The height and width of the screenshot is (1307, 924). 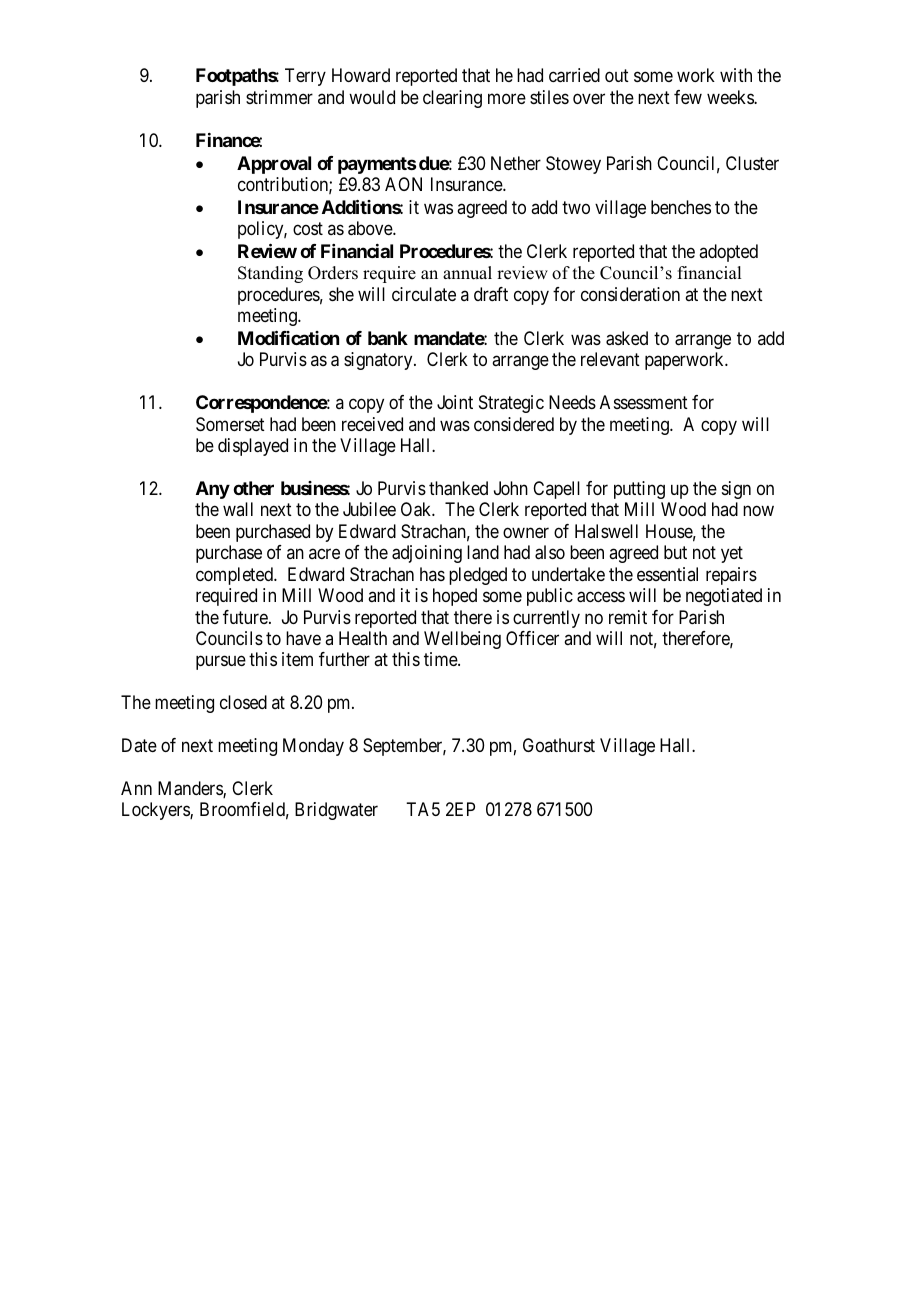 What do you see at coordinates (270, 274) in the screenshot?
I see `Standing` at bounding box center [270, 274].
